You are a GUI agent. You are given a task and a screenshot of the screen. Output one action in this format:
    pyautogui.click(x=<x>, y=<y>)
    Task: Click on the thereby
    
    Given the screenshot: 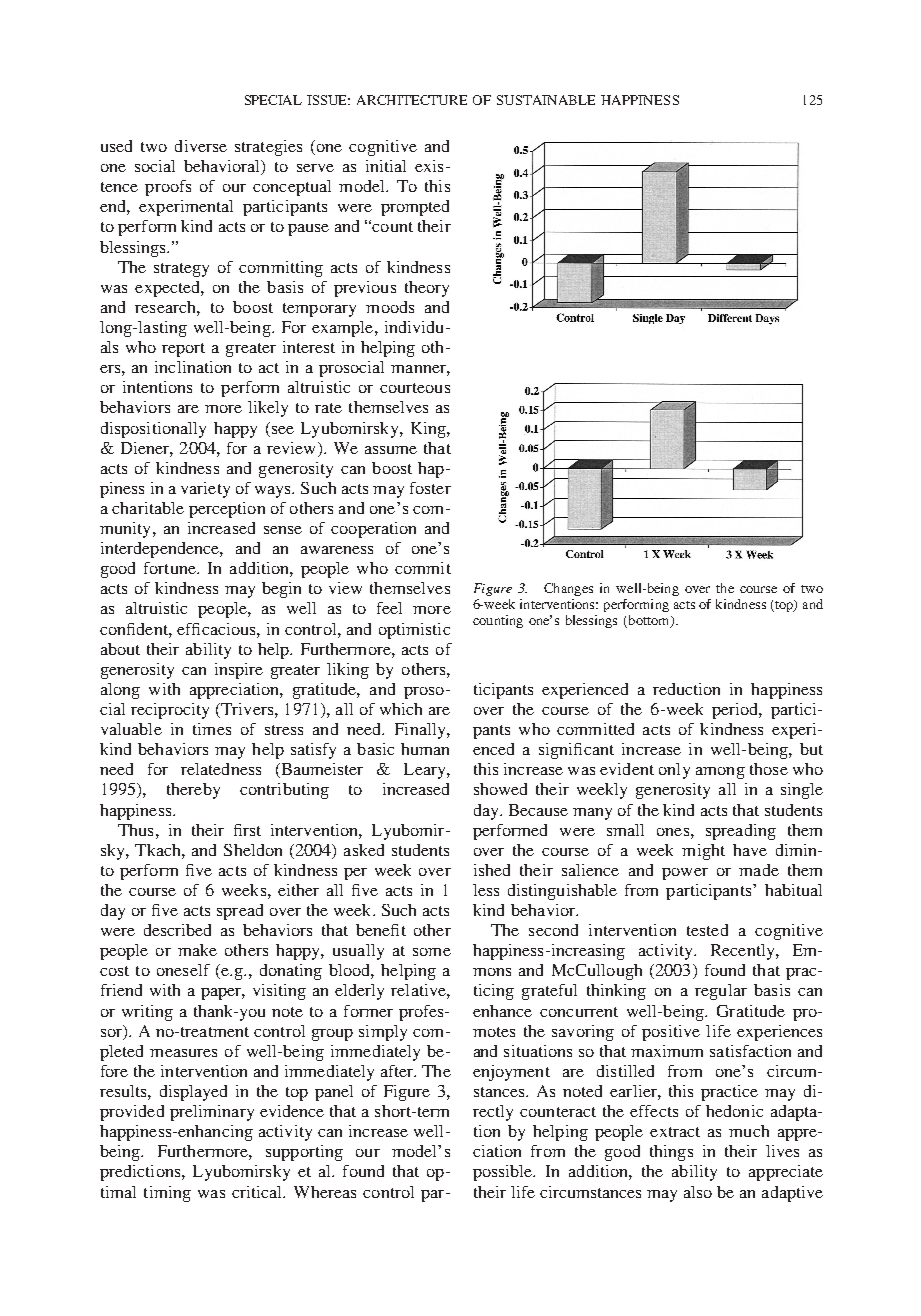 What is the action you would take?
    pyautogui.click(x=193, y=791)
